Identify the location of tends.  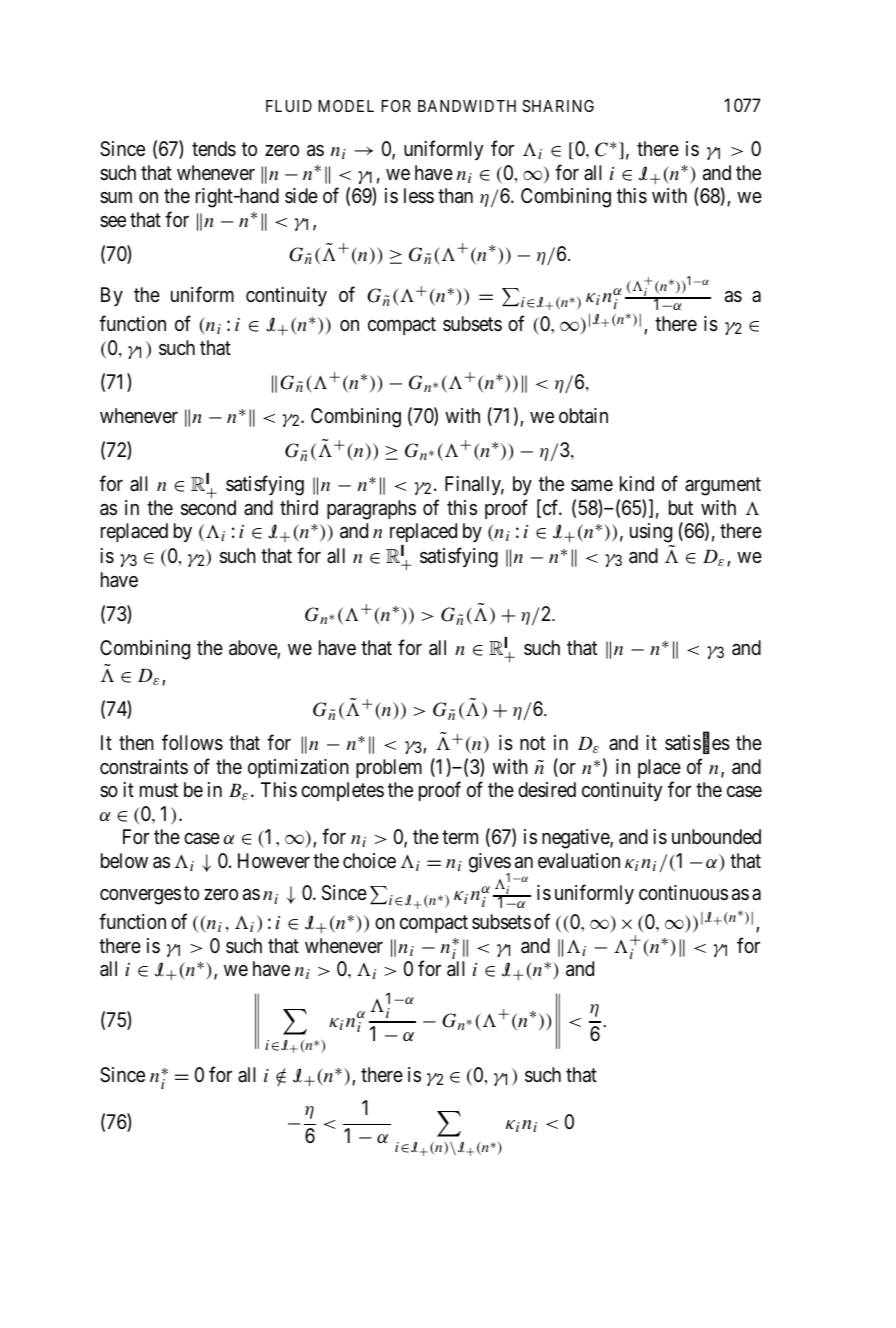
(214, 149).
